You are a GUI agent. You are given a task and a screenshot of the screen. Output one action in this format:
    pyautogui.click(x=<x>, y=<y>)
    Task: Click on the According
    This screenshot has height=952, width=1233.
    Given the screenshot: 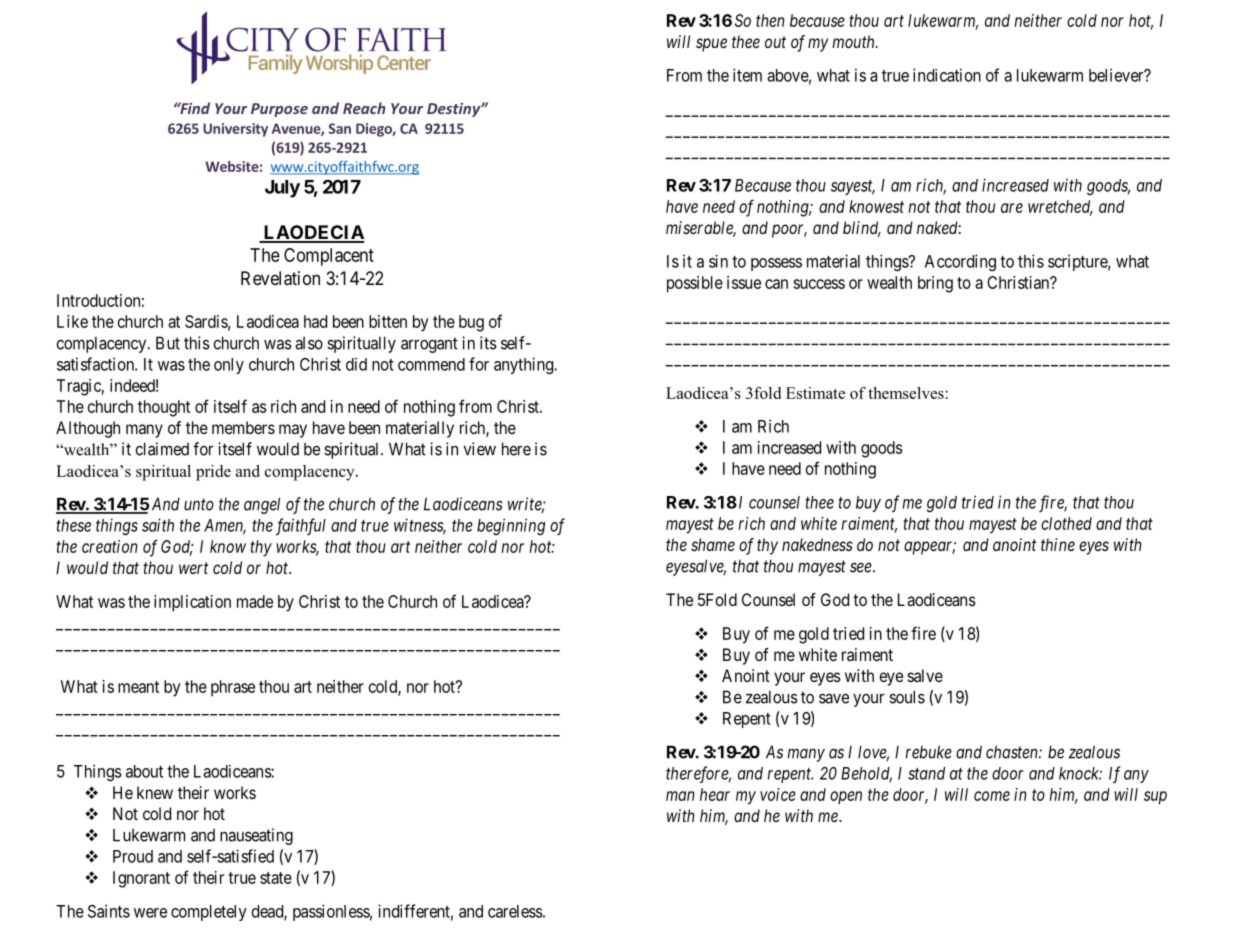 What is the action you would take?
    pyautogui.click(x=960, y=262)
